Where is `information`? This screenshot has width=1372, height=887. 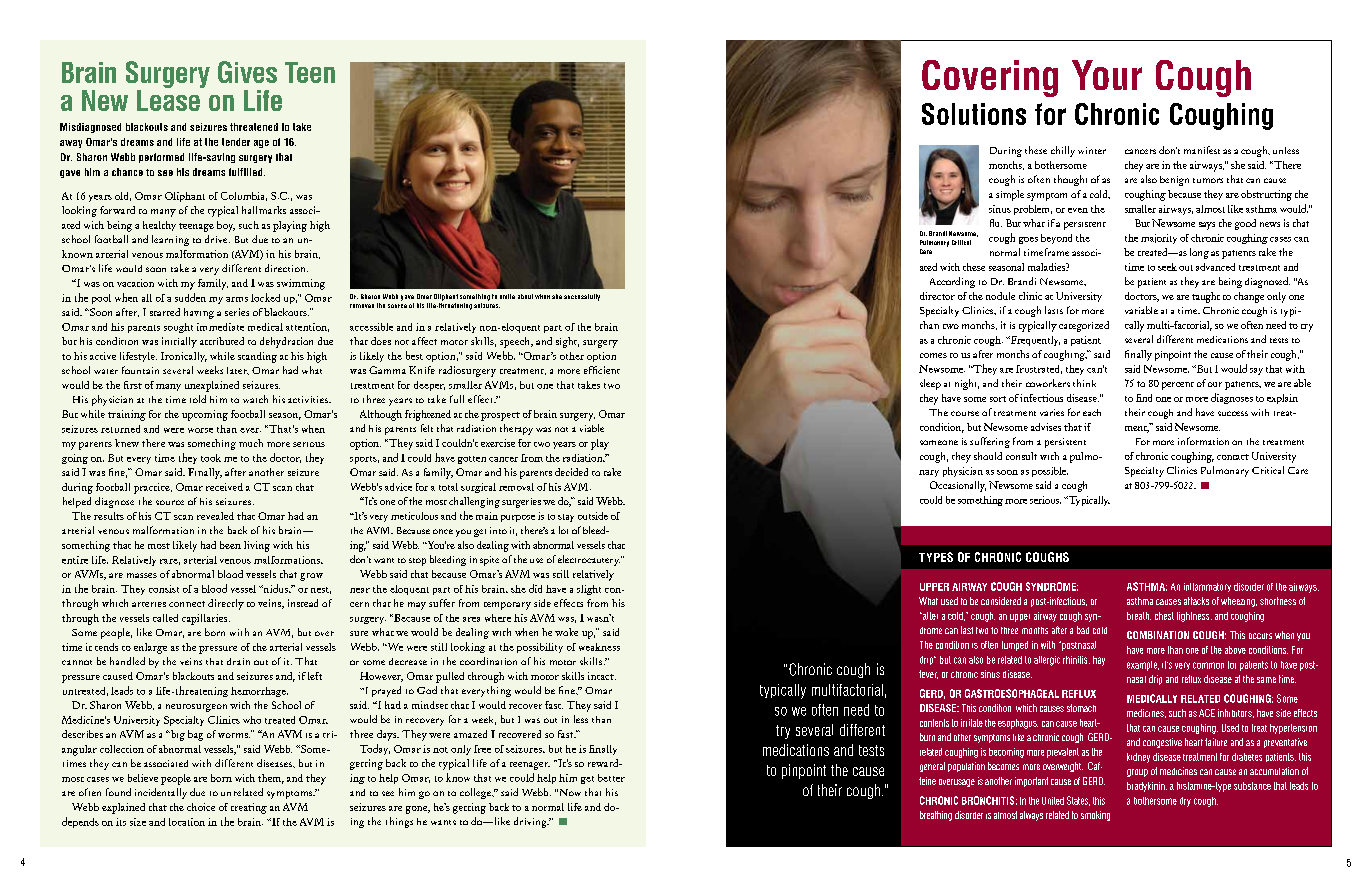
information is located at coordinates (1203, 441).
